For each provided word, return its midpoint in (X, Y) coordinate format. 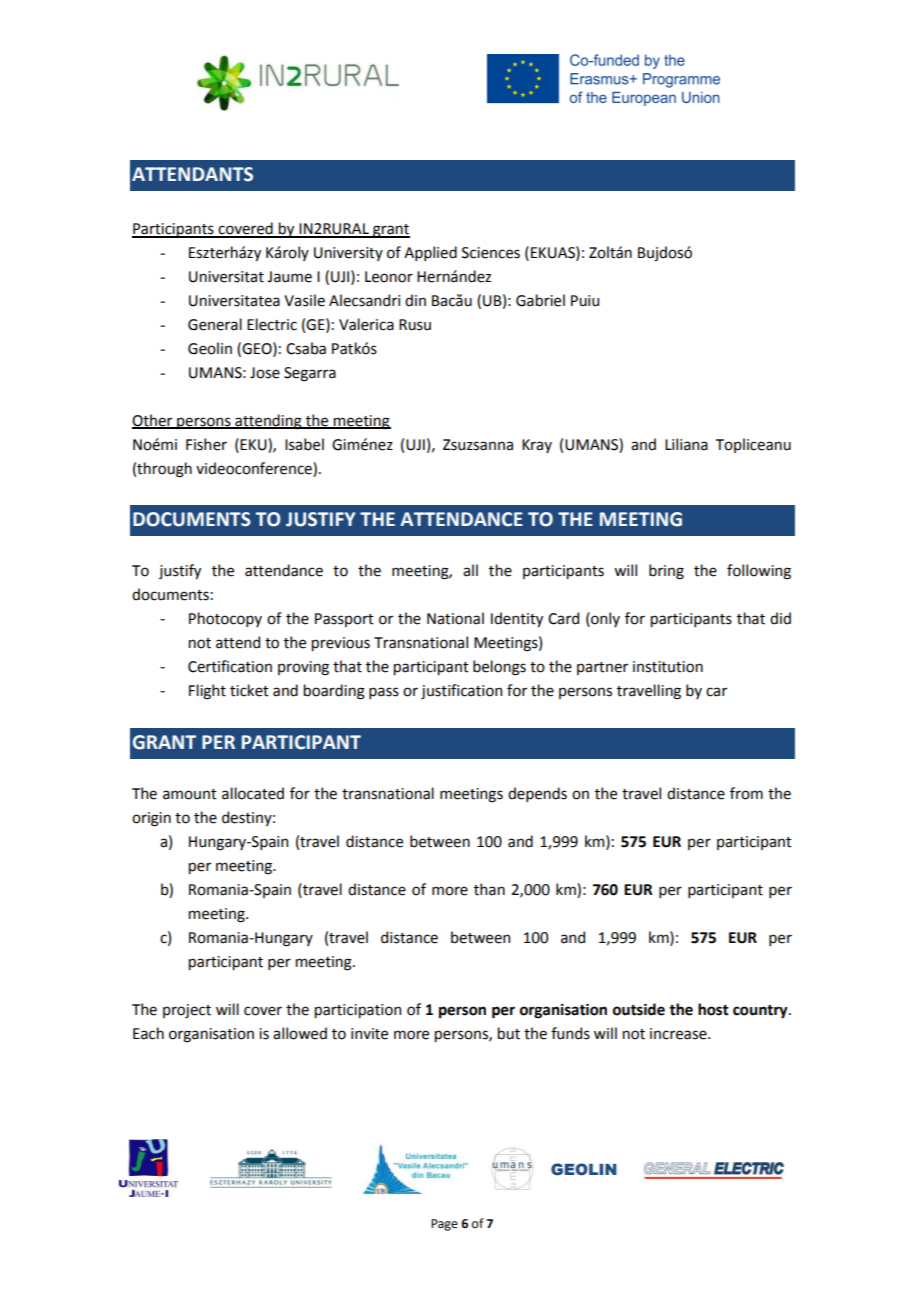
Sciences (491, 253)
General (215, 324)
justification (461, 691)
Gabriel (540, 300)
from (746, 793)
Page (444, 1225)
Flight (207, 692)
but (509, 1033)
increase (679, 1034)
